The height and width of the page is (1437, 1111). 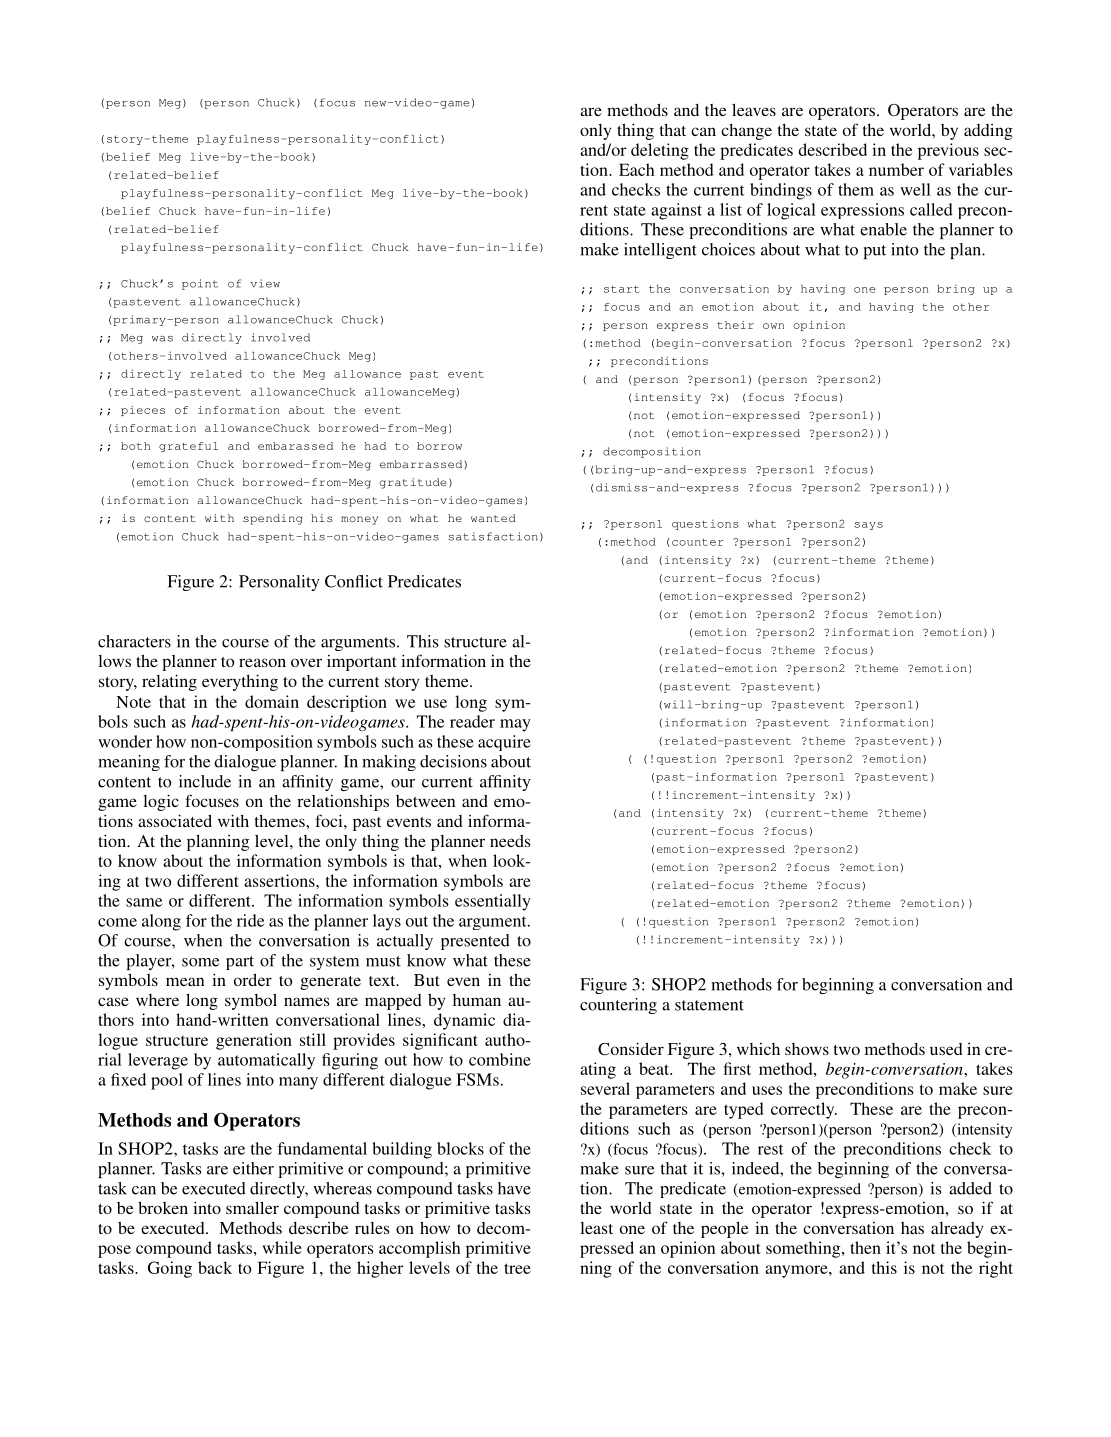 What do you see at coordinates (896, 169) in the page?
I see `number` at bounding box center [896, 169].
